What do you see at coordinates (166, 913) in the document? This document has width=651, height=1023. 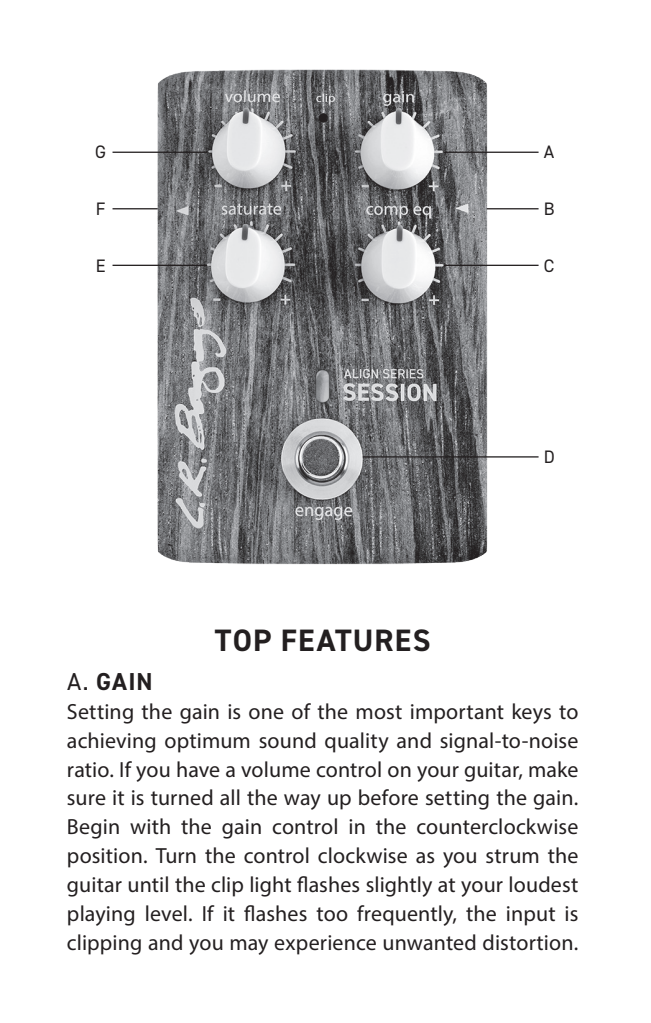 I see `level` at bounding box center [166, 913].
